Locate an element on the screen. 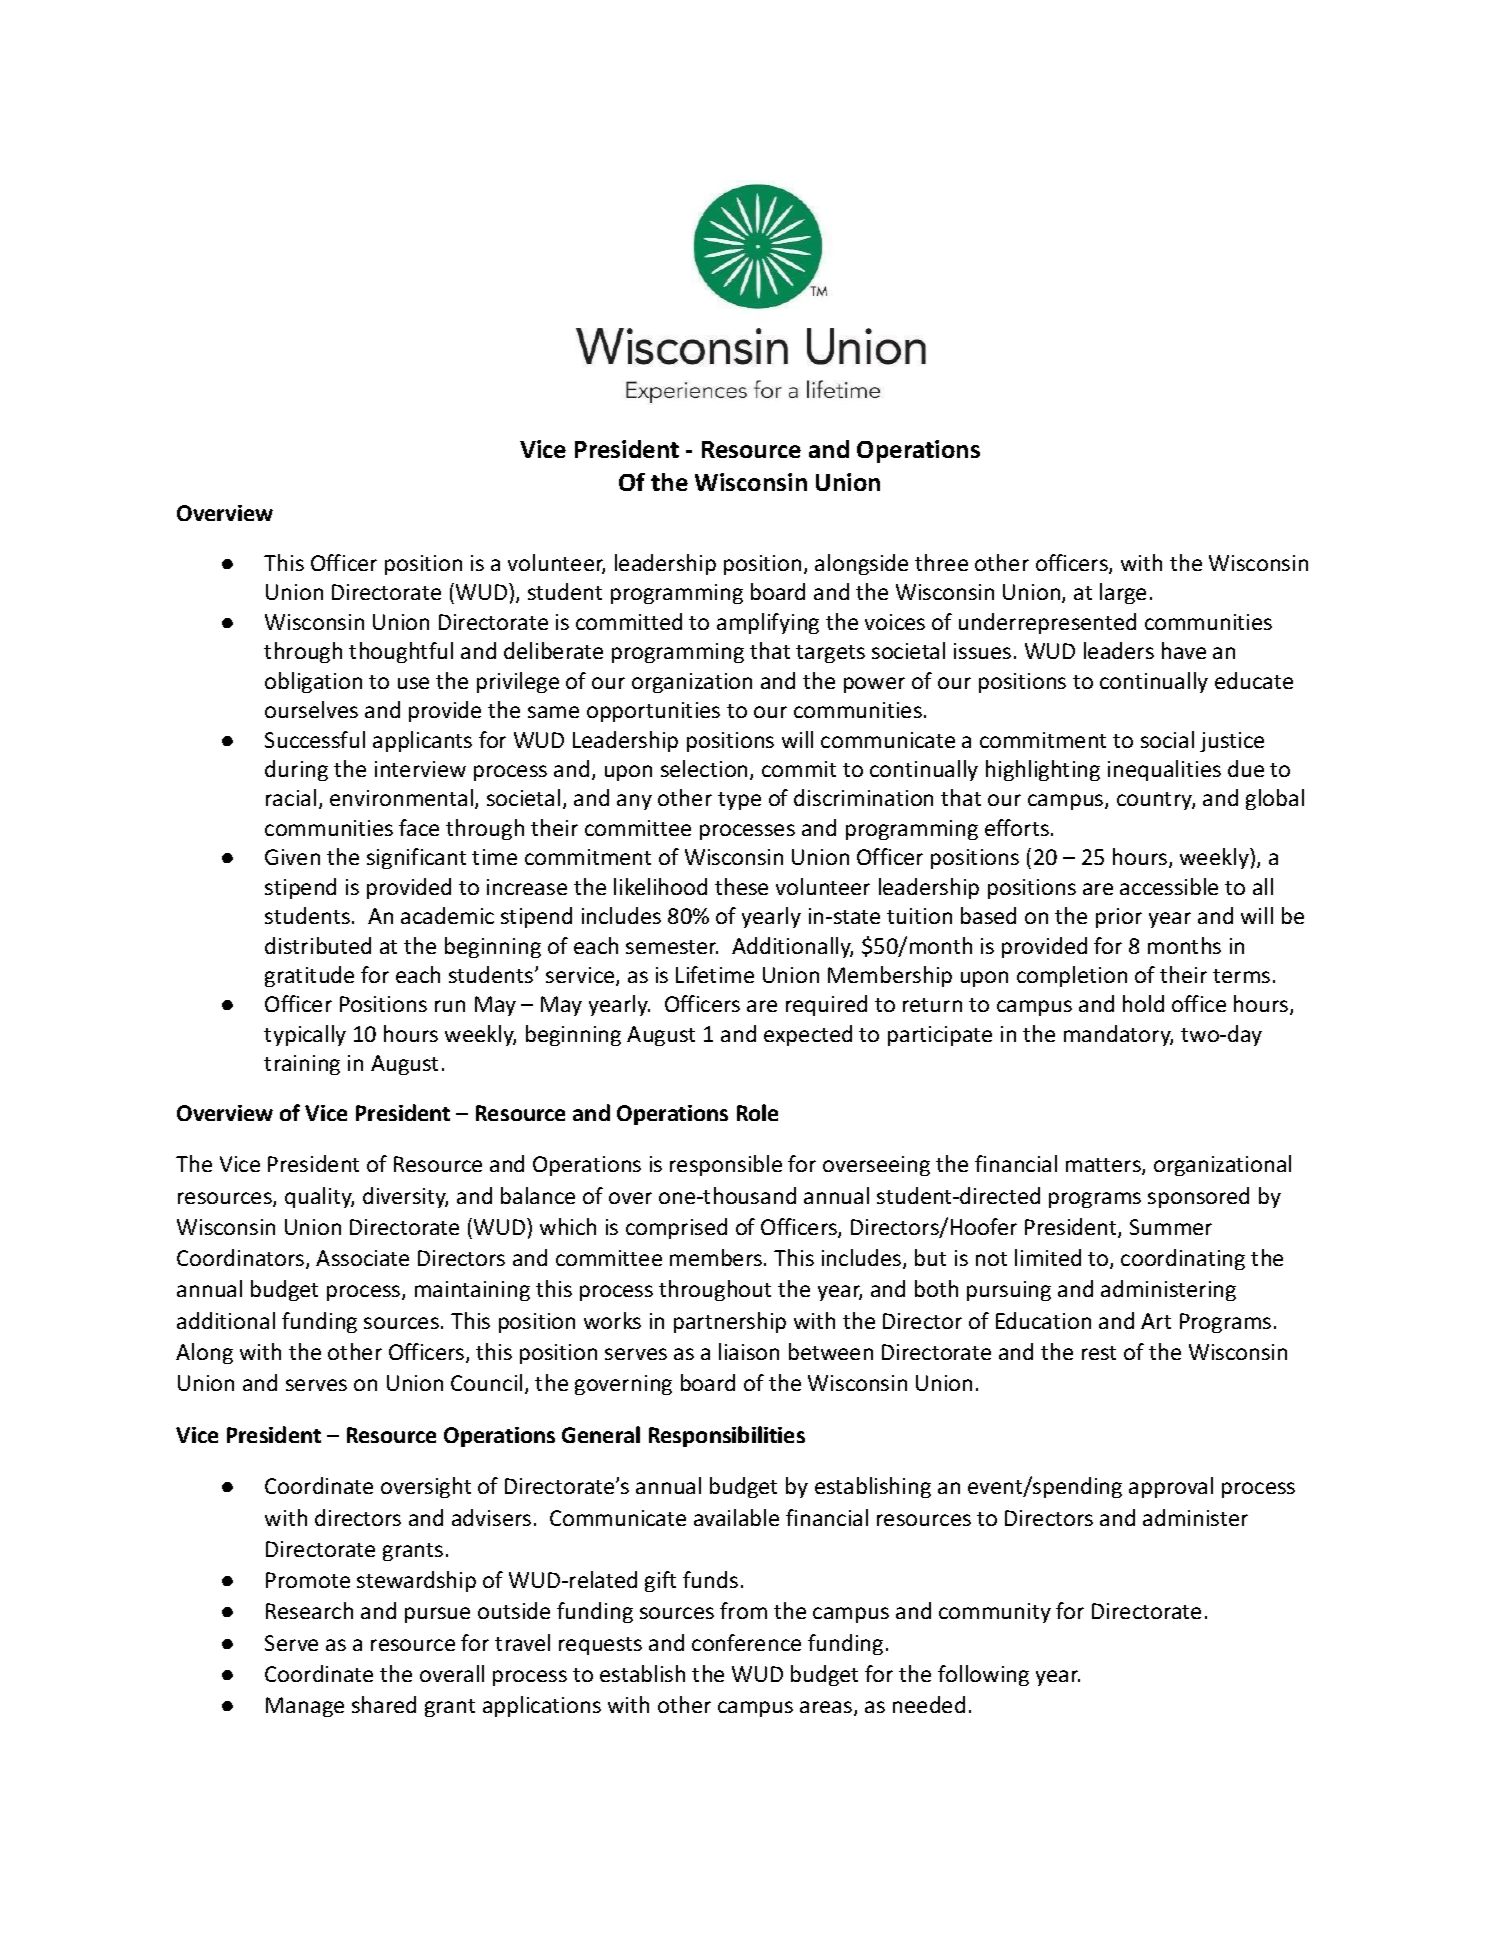  thoughtful is located at coordinates (401, 652).
